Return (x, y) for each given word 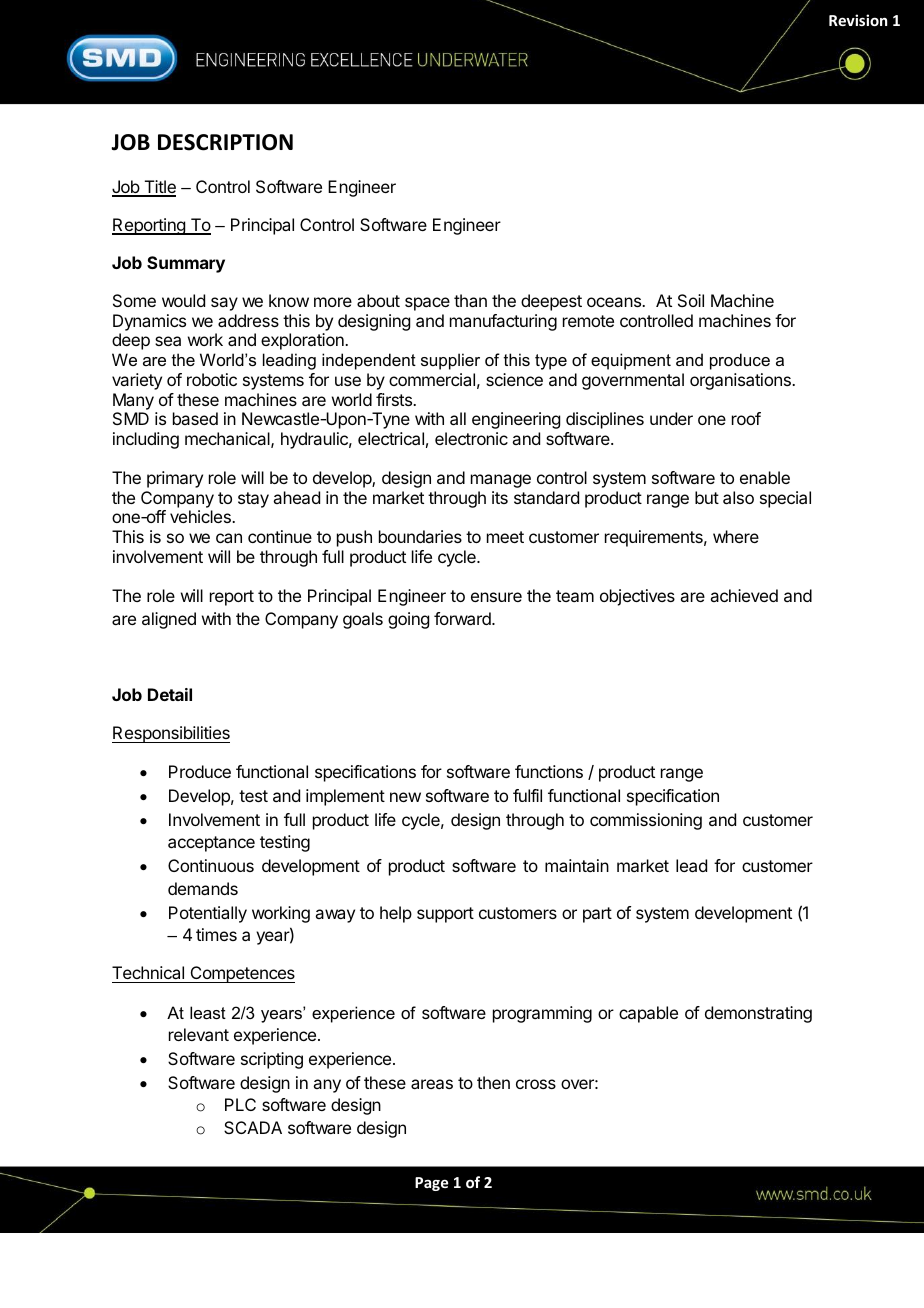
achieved (744, 595)
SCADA (253, 1127)
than (470, 300)
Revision (858, 20)
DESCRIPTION (225, 142)
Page (431, 1184)
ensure (496, 597)
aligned (169, 620)
